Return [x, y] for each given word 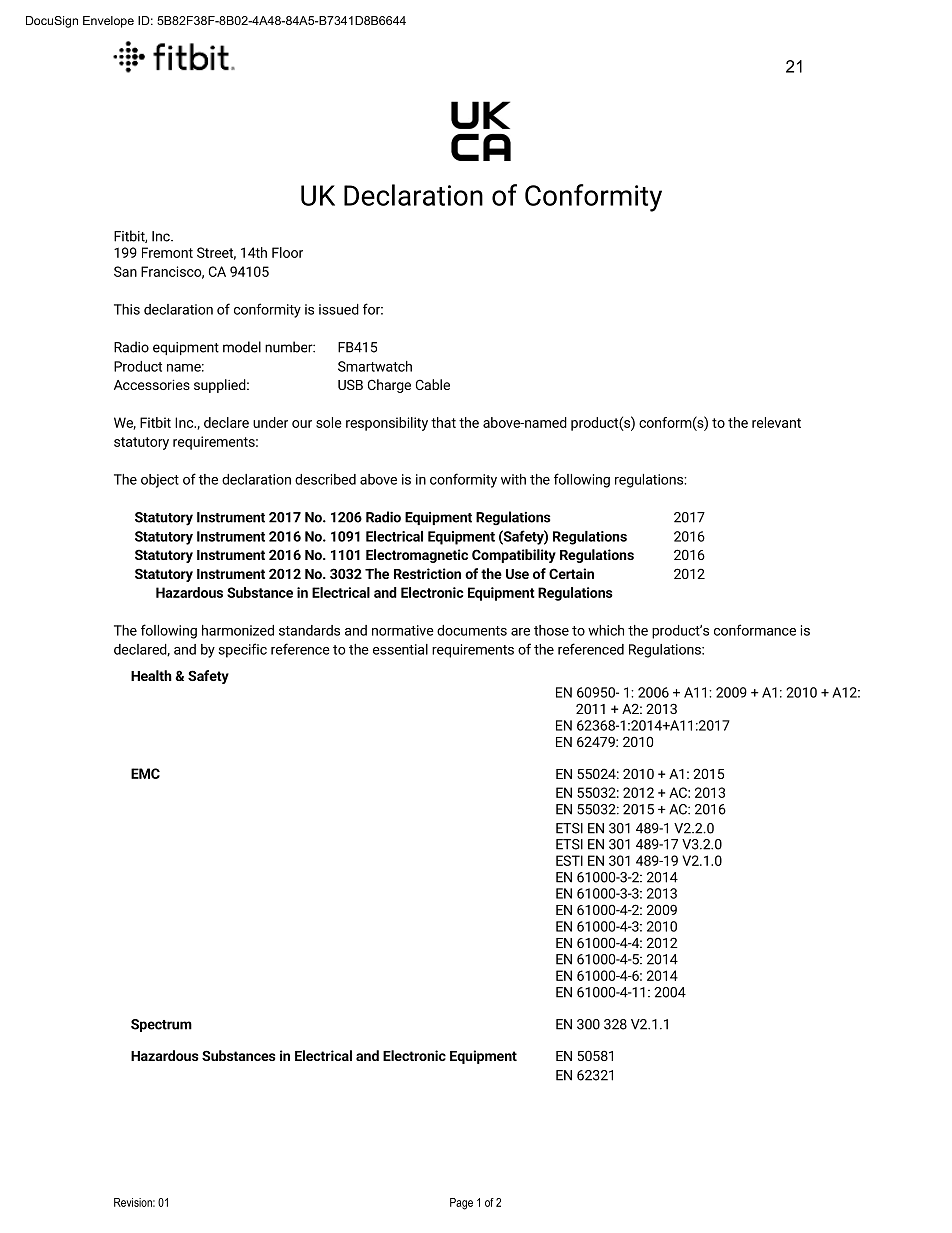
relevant [776, 422]
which [606, 630]
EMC [145, 773]
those [551, 630]
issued [339, 309]
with [513, 479]
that [443, 422]
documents [472, 630]
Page [461, 1204]
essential [400, 649]
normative [403, 630]
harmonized [238, 630]
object [160, 481]
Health [151, 675]
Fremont [167, 252]
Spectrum [161, 1025]
